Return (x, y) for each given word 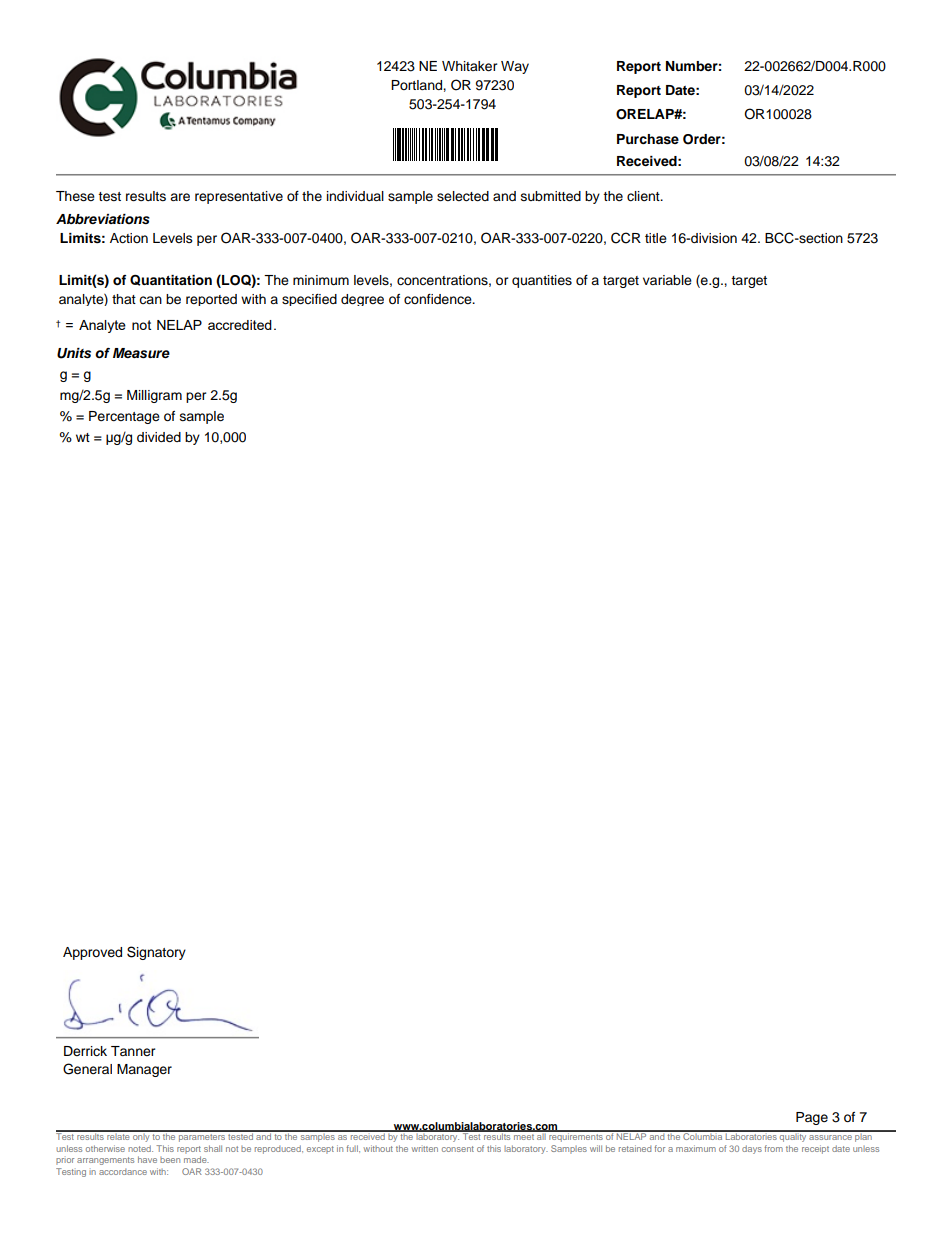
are (180, 197)
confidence (439, 299)
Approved (92, 953)
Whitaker (470, 66)
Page (812, 1118)
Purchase (648, 139)
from (773, 1148)
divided (159, 437)
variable (667, 280)
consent (458, 1149)
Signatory (156, 953)
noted (140, 1148)
